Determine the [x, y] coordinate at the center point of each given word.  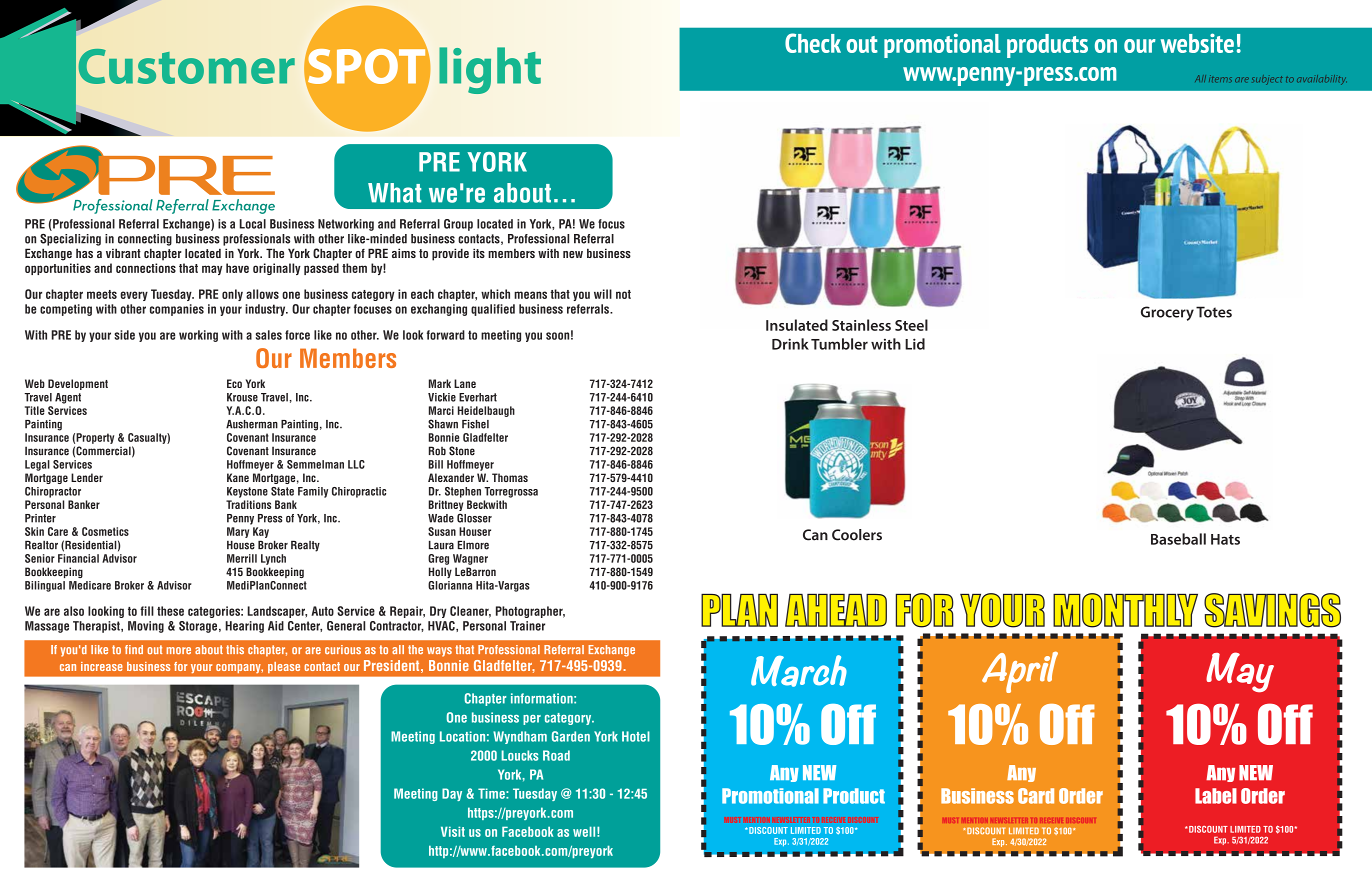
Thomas [510, 477]
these [170, 611]
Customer [186, 66]
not [623, 294]
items [1220, 78]
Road [556, 755]
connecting [145, 240]
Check [813, 43]
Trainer [527, 626]
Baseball [1178, 539]
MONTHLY [1125, 610]
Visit [453, 831]
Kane [238, 477]
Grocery [1167, 313]
